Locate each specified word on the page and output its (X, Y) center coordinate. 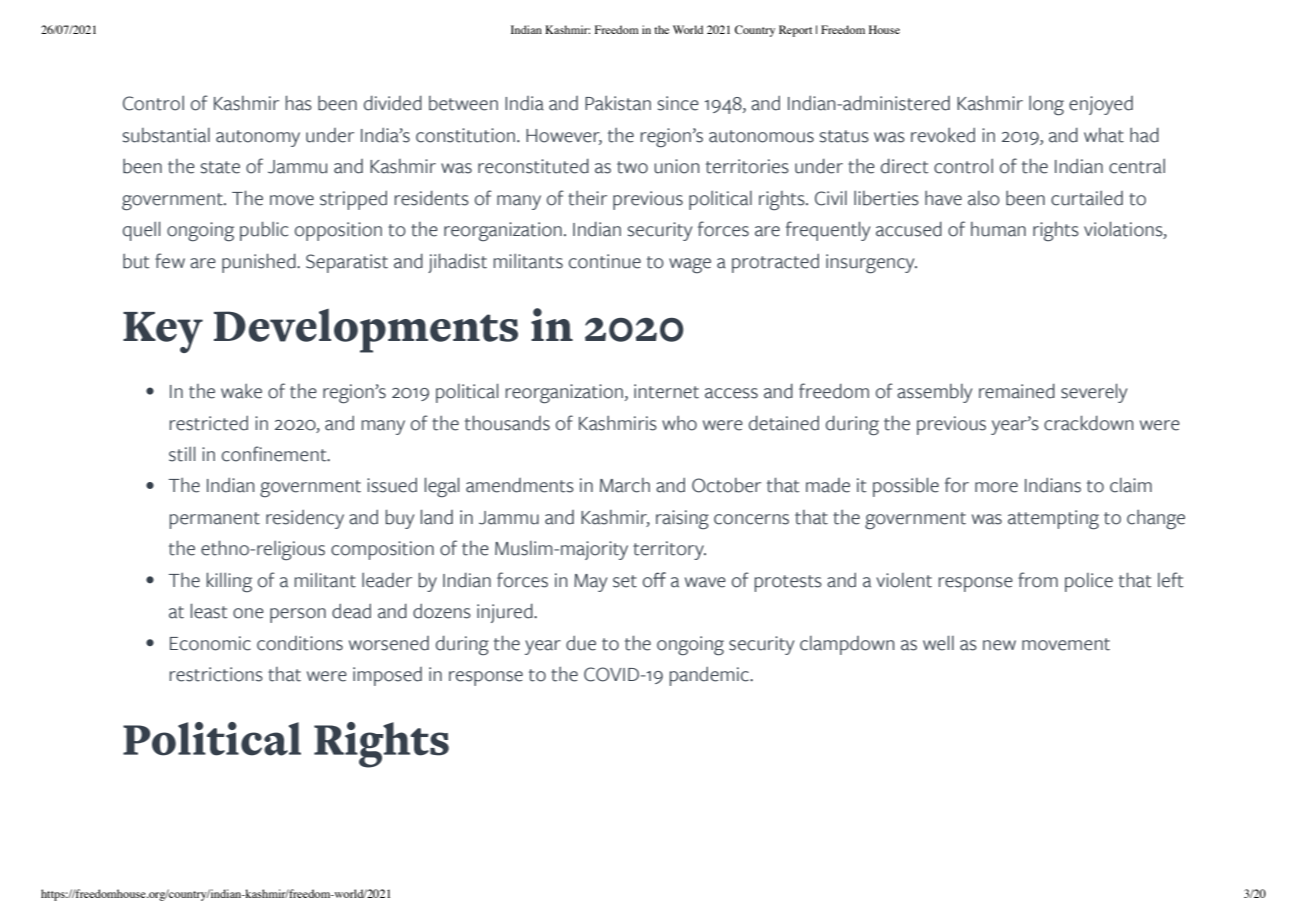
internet (666, 391)
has (299, 103)
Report (795, 31)
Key (163, 332)
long (1046, 106)
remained (1017, 391)
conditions (300, 643)
